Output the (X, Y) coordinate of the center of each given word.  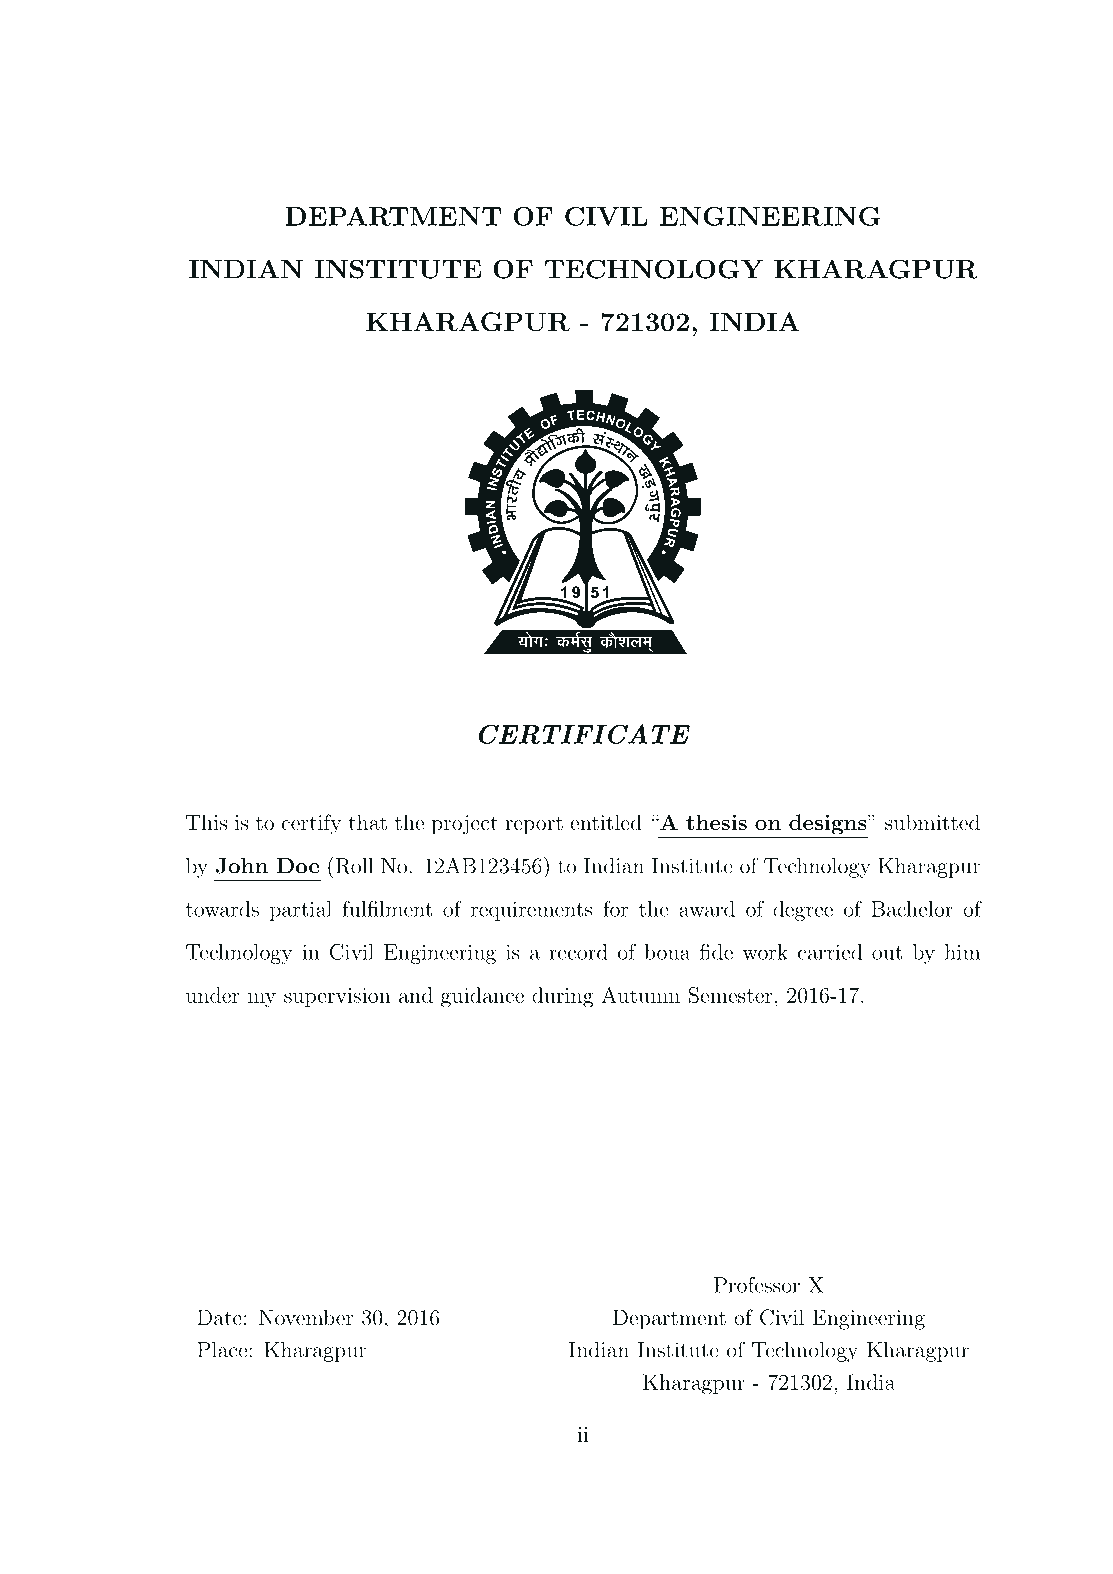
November (306, 1317)
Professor (757, 1285)
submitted (932, 822)
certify (312, 824)
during (563, 997)
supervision (337, 997)
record (578, 952)
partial (301, 911)
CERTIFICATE (584, 734)
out (887, 953)
